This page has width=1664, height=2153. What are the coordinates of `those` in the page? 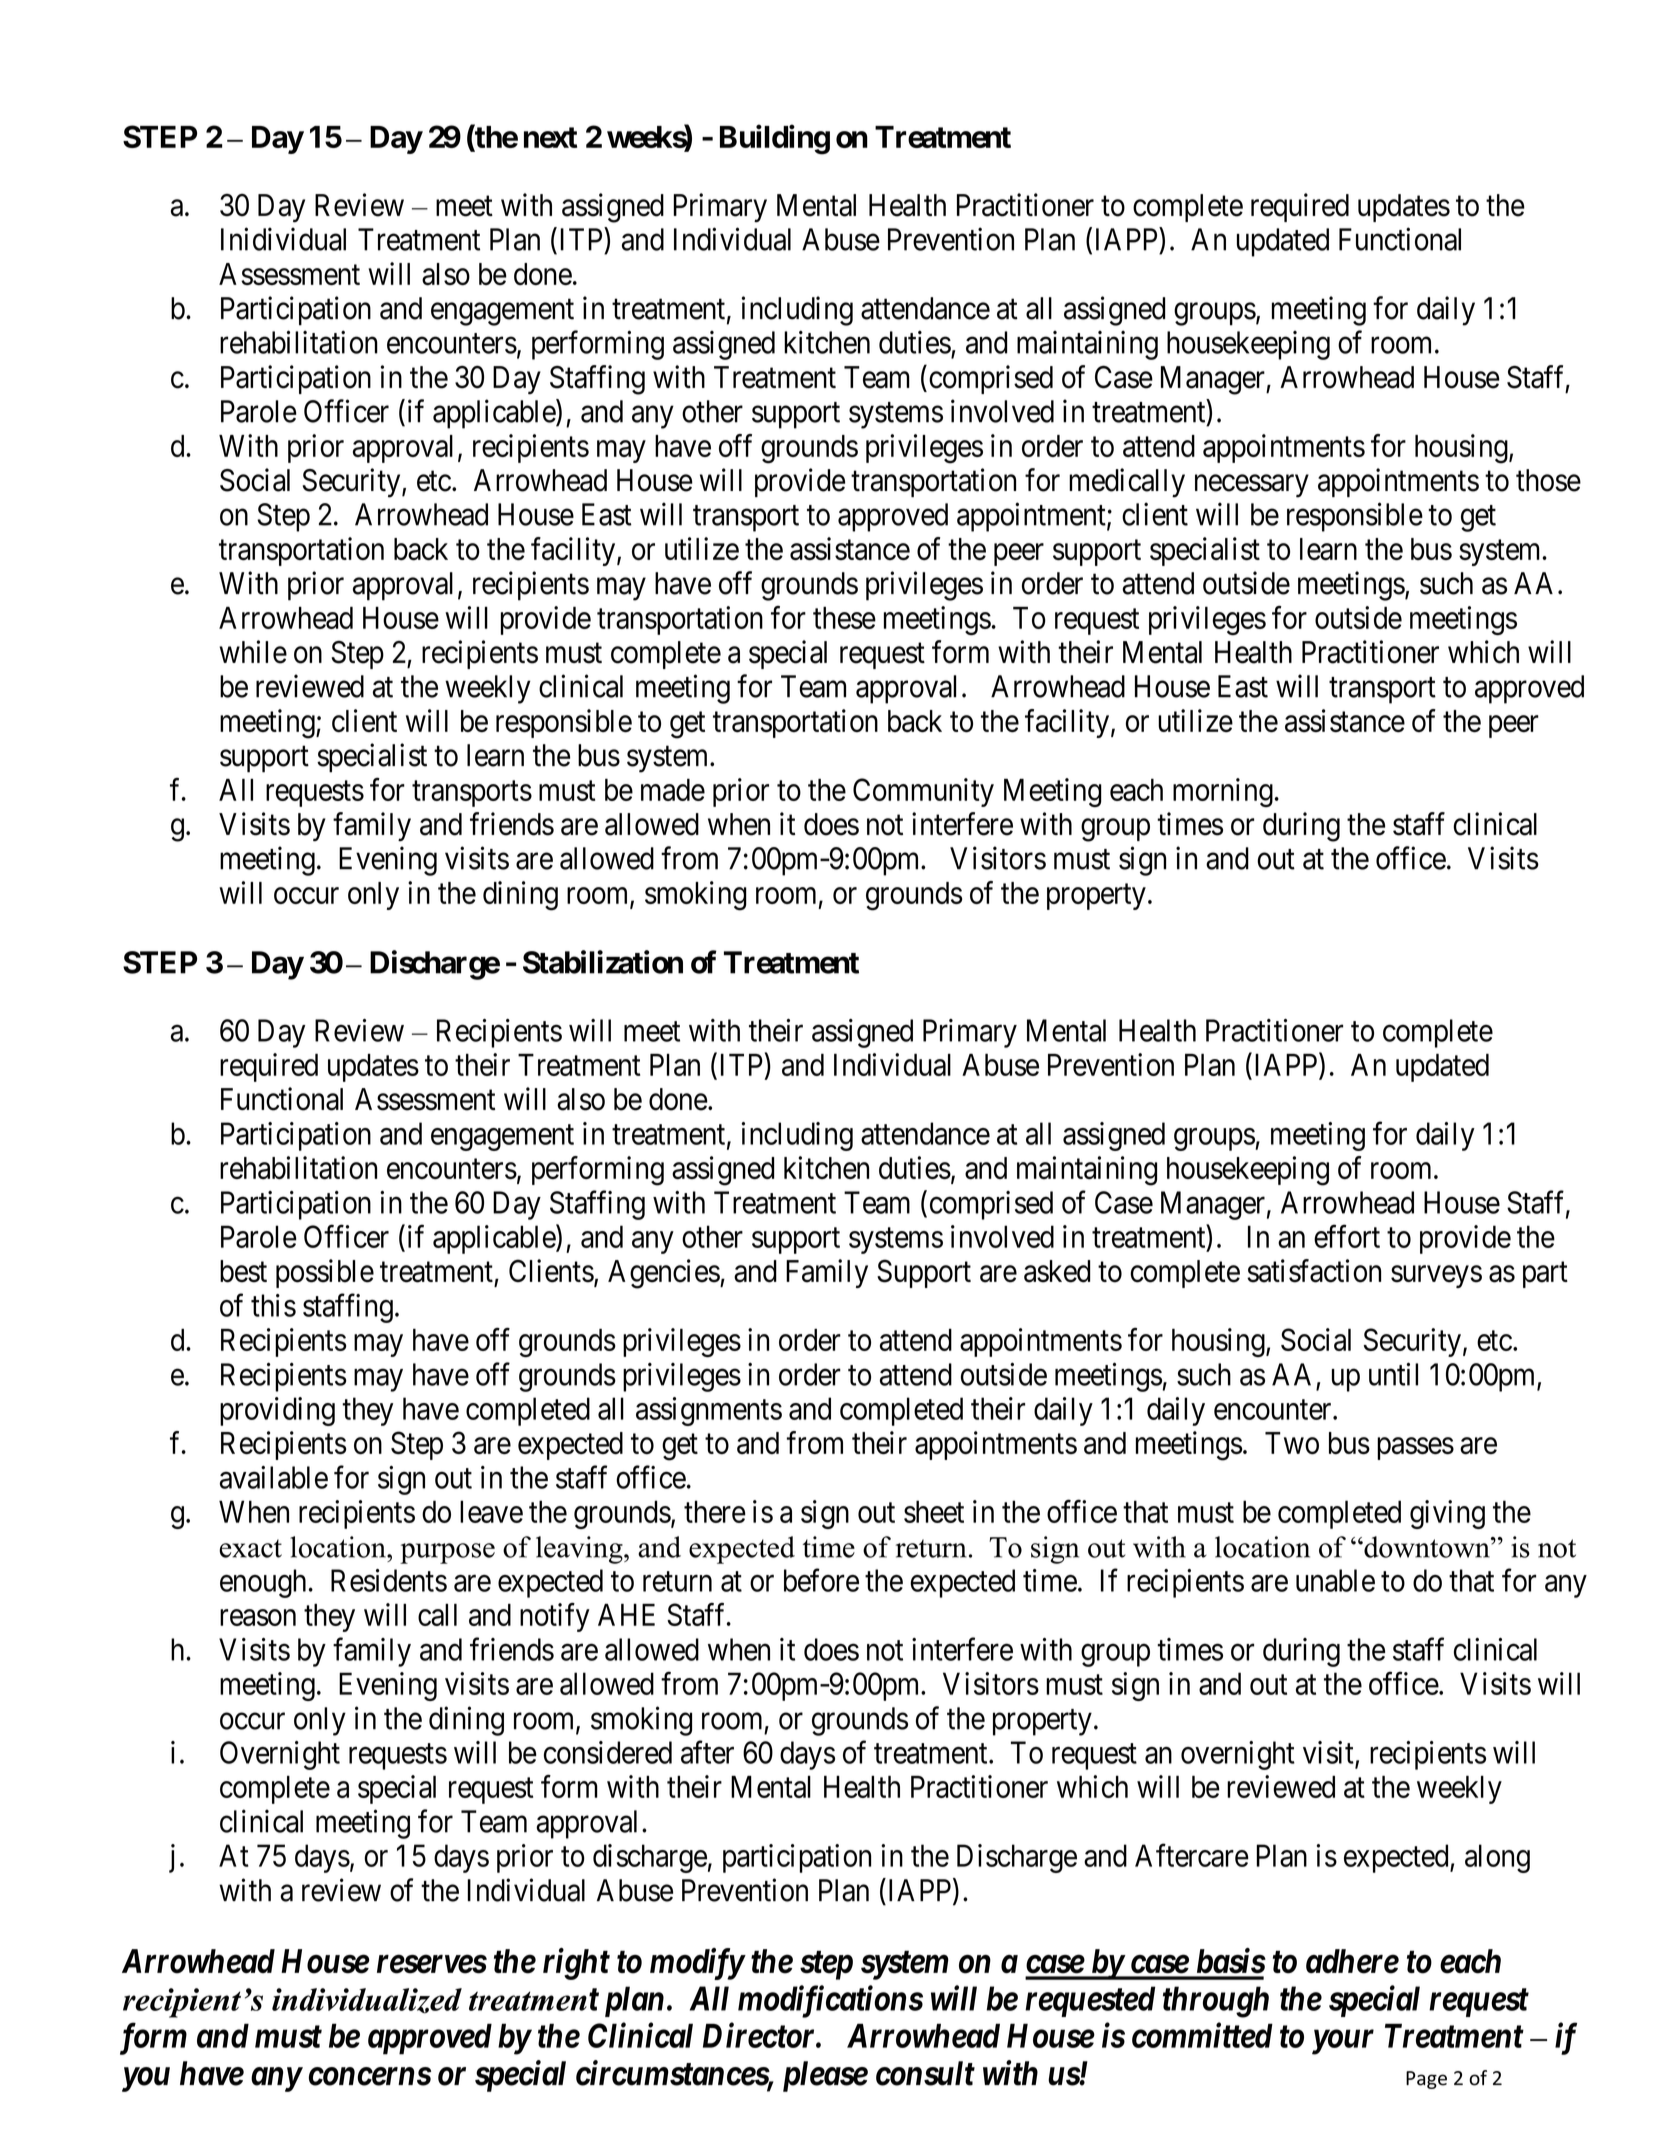 It's located at (1548, 480).
